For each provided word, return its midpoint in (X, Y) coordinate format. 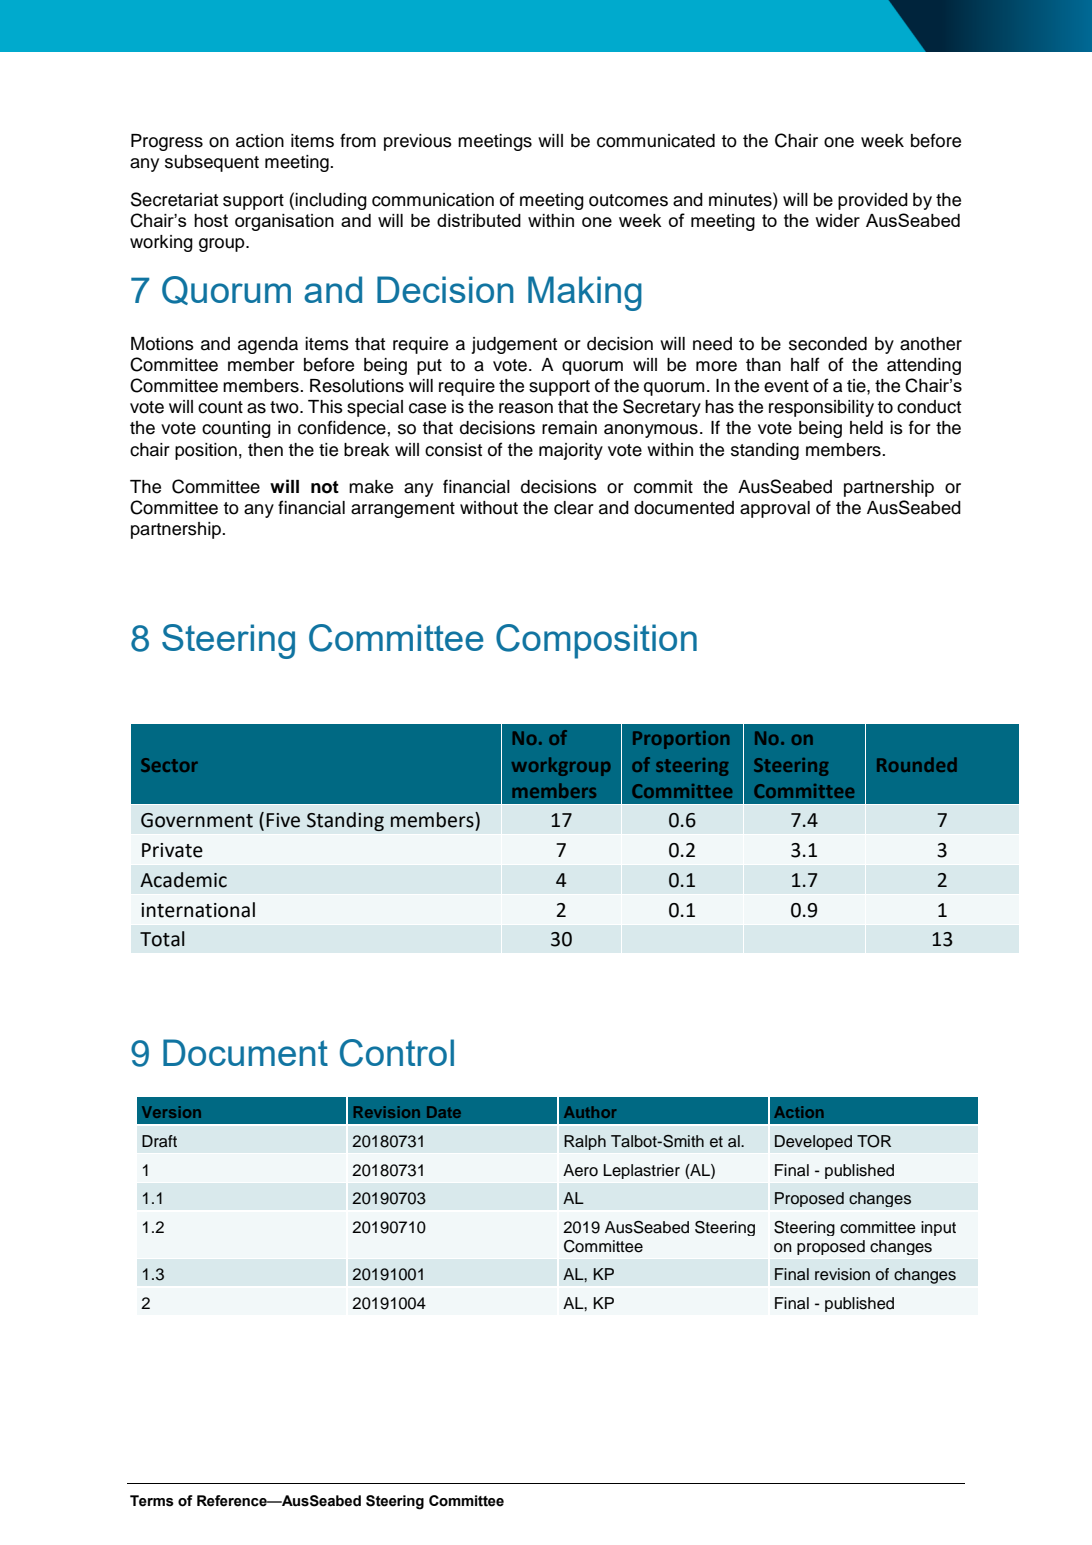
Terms (152, 1501)
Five (283, 820)
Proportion (681, 740)
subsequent (212, 163)
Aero (580, 1170)
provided (873, 201)
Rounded (917, 764)
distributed (479, 220)
